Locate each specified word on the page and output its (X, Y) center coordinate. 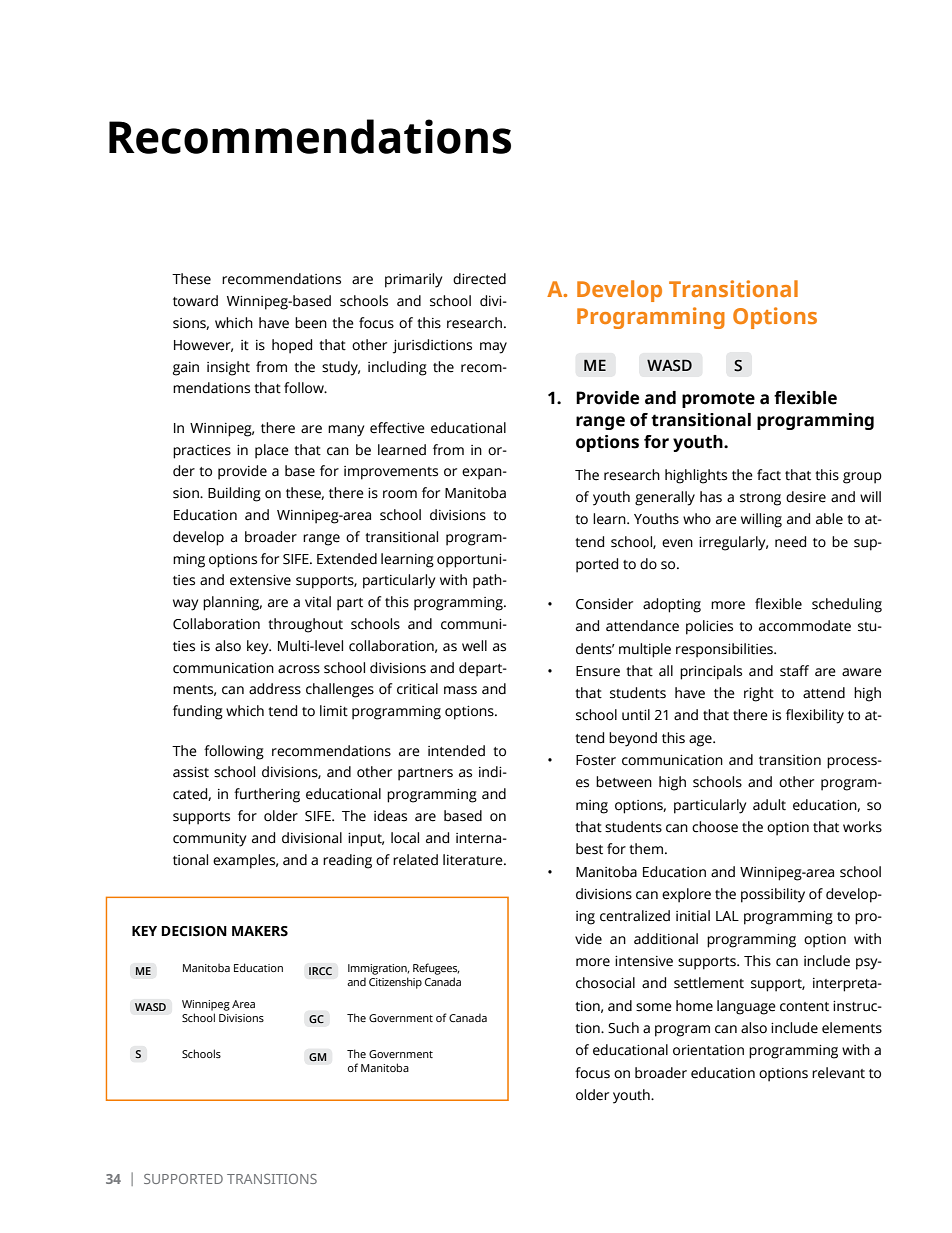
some (654, 1007)
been (311, 323)
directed (479, 279)
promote (718, 400)
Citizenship (395, 983)
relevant (838, 1073)
